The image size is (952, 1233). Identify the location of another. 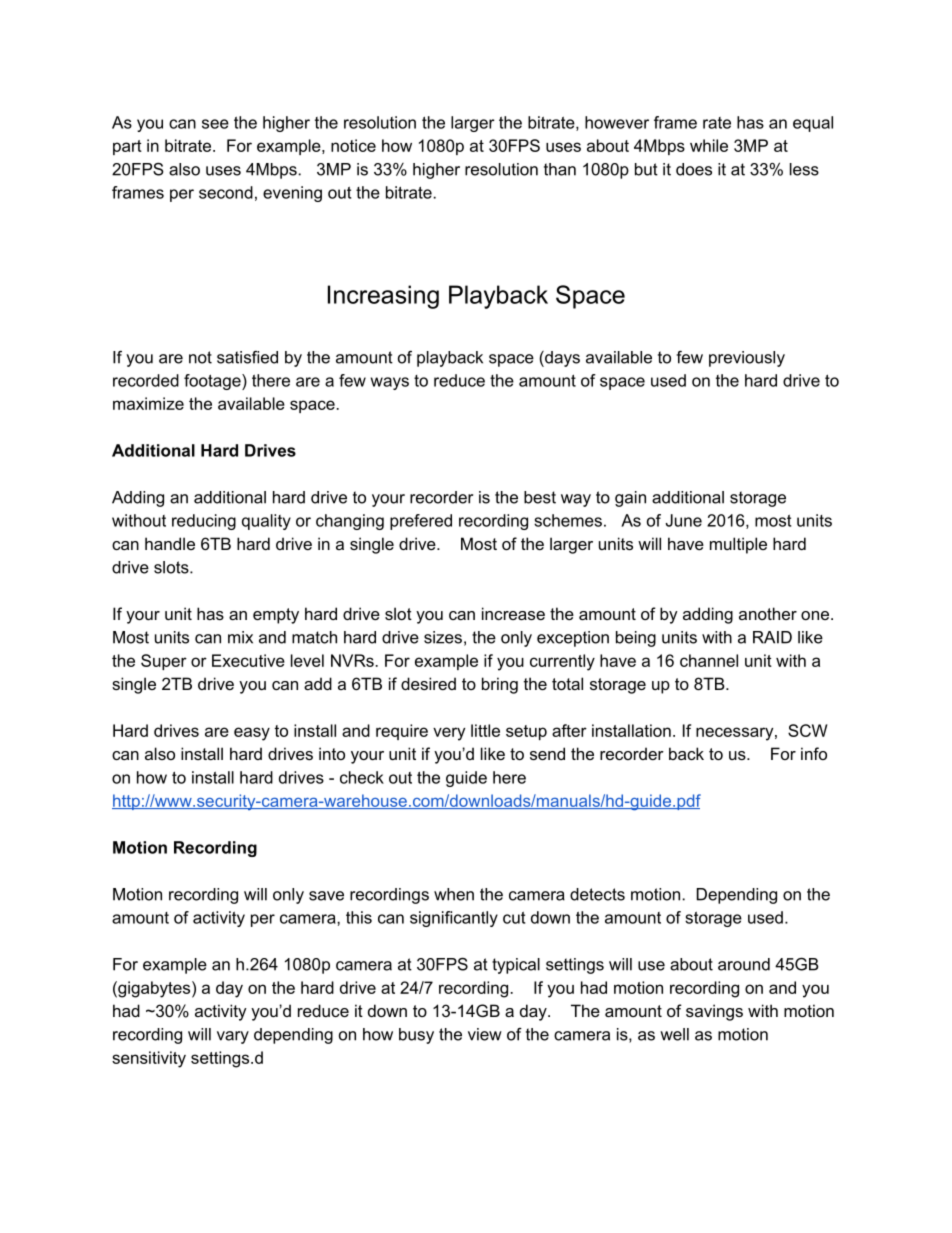
(768, 613).
